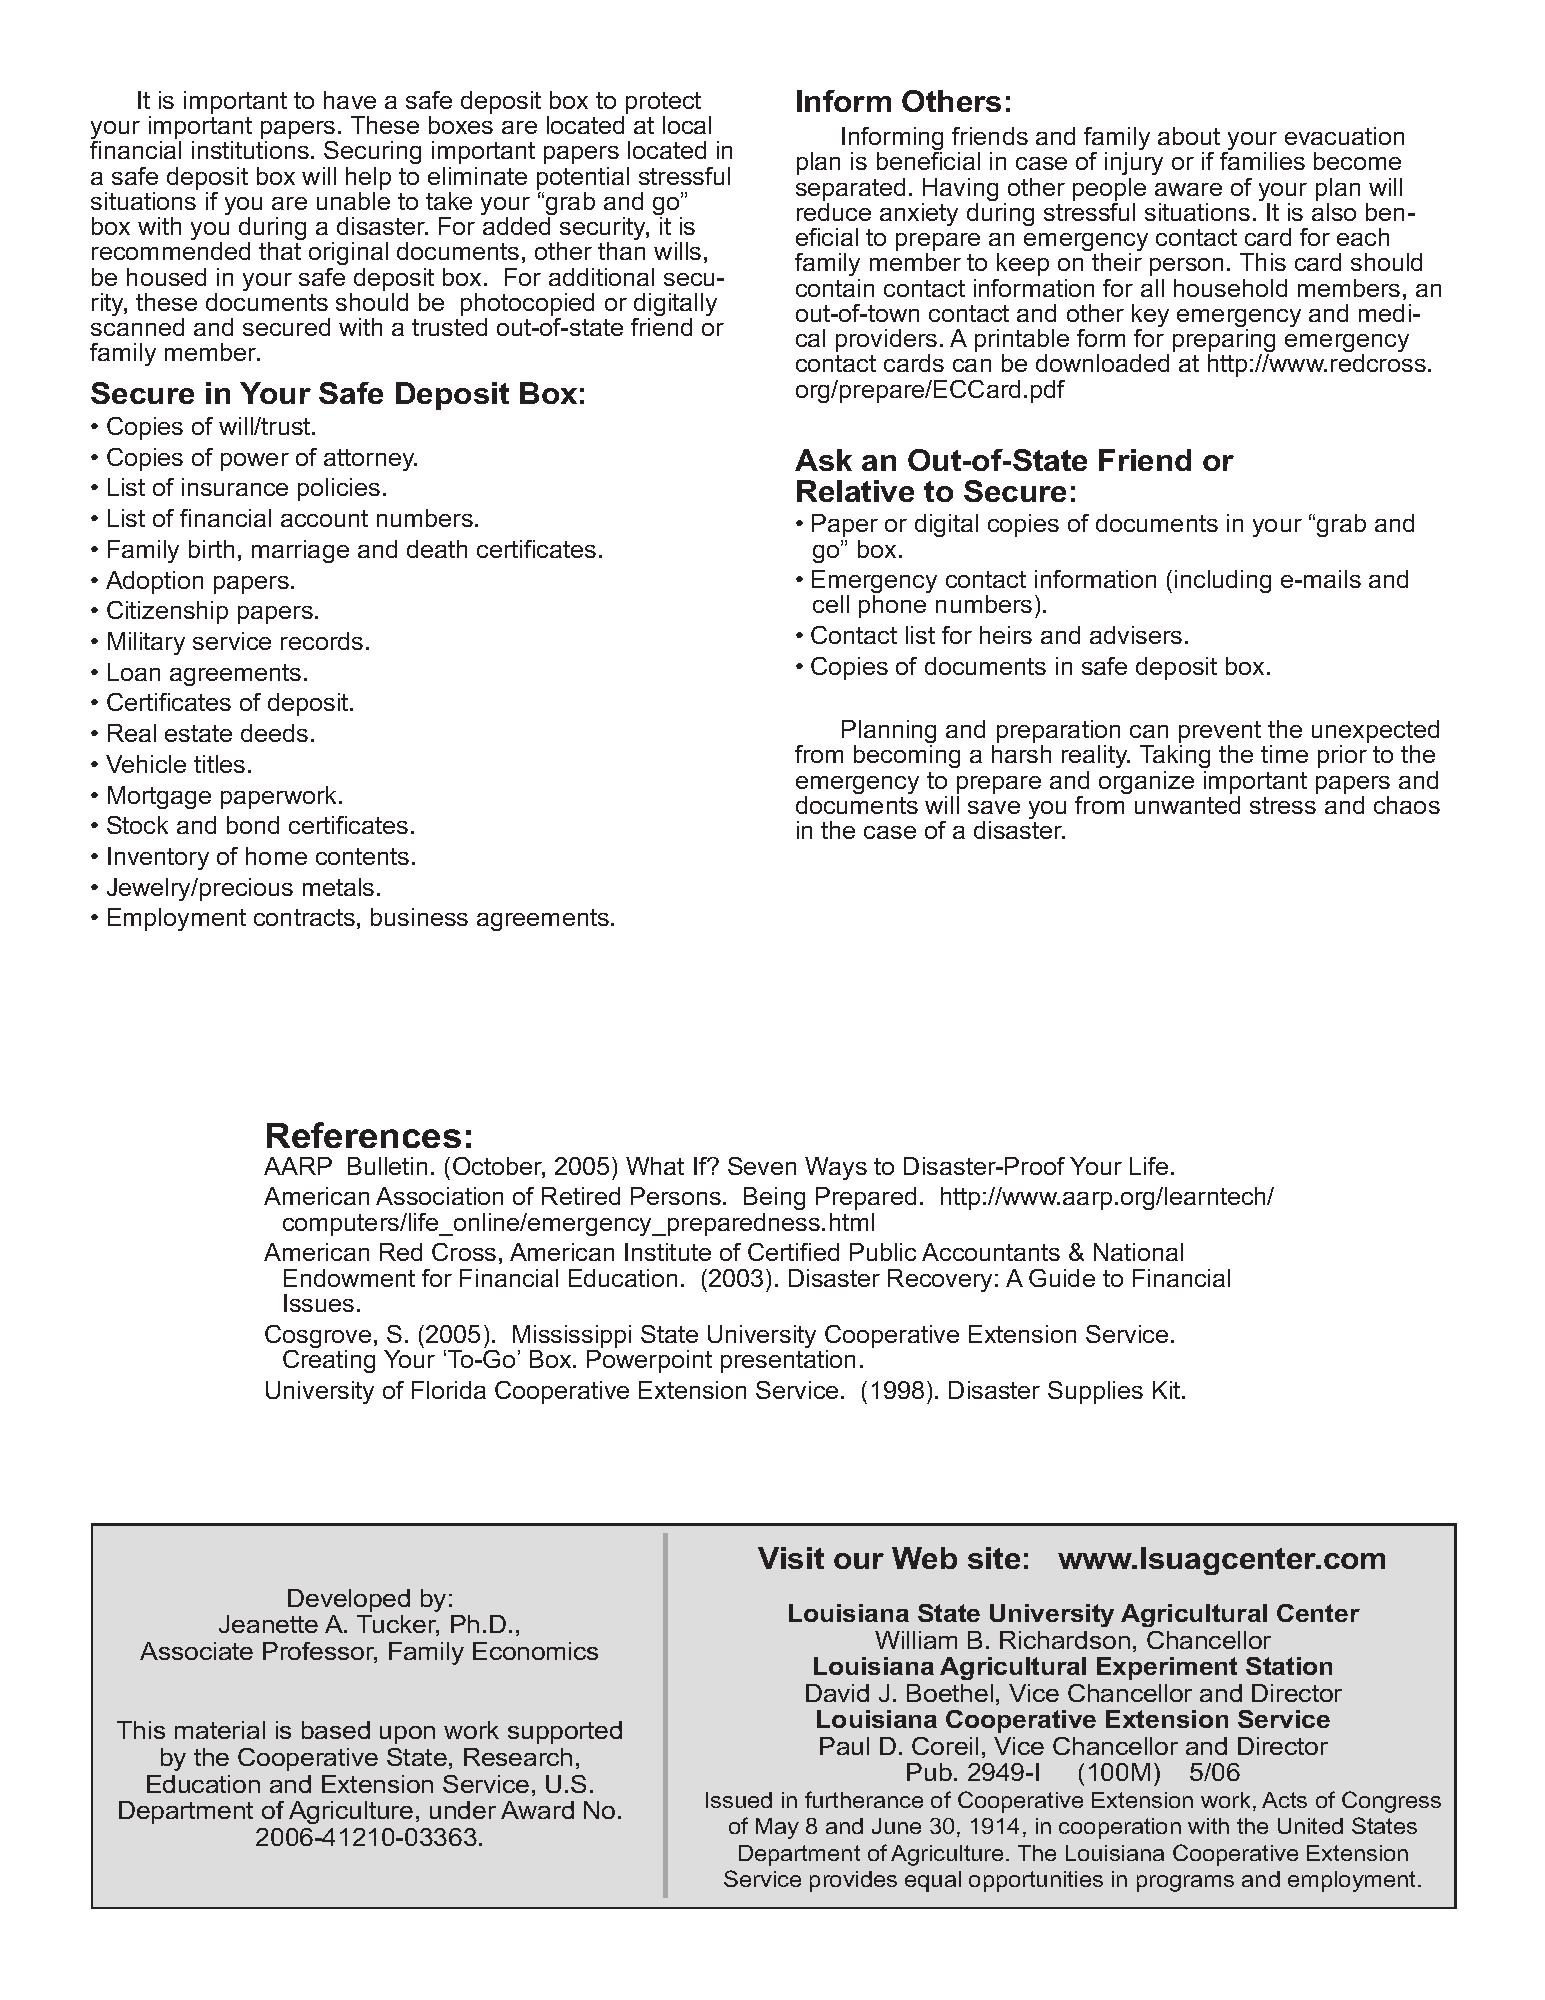  Describe the element at coordinates (338, 887) in the screenshot. I see `metals` at that location.
